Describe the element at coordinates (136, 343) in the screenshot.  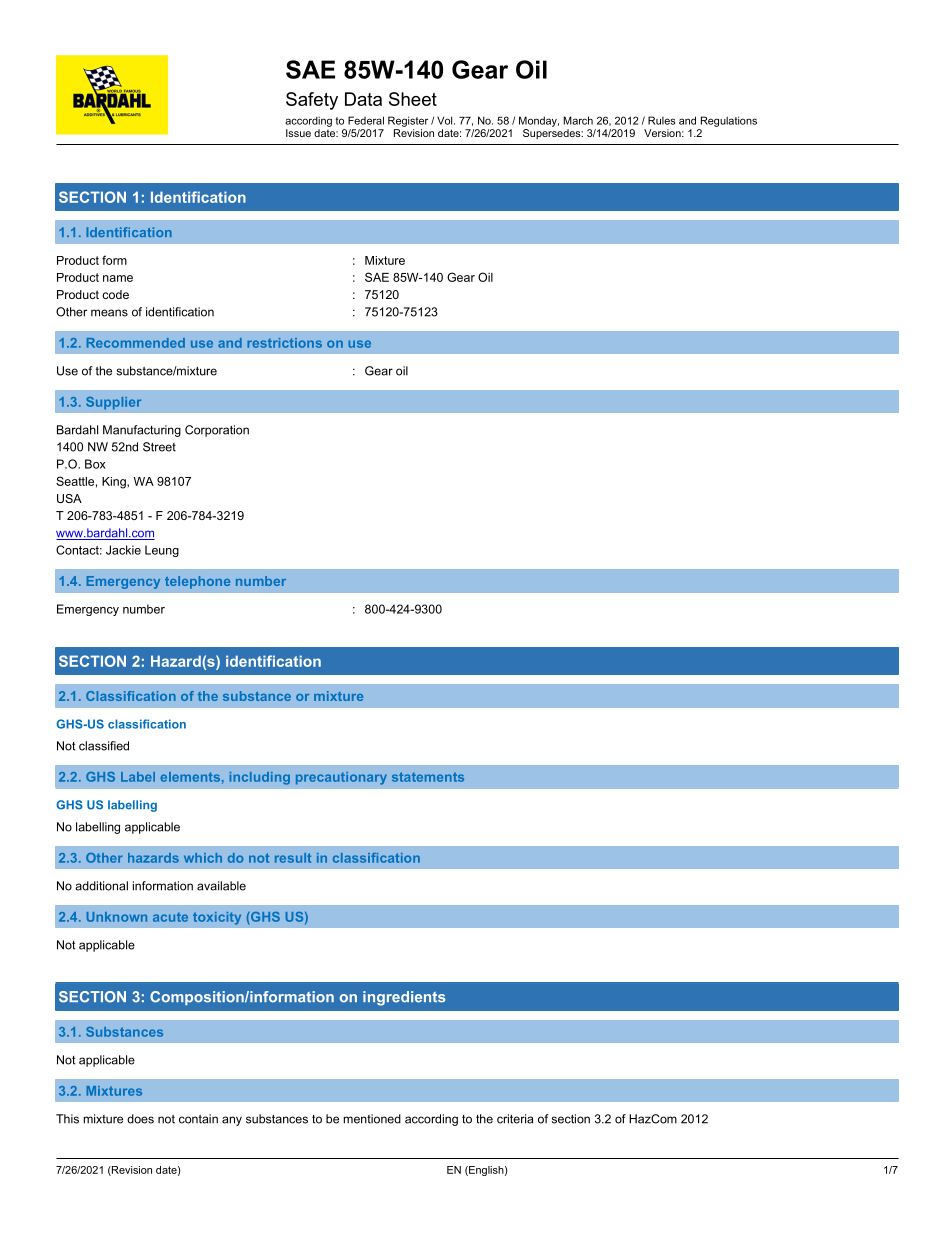
I see `Recommended` at that location.
